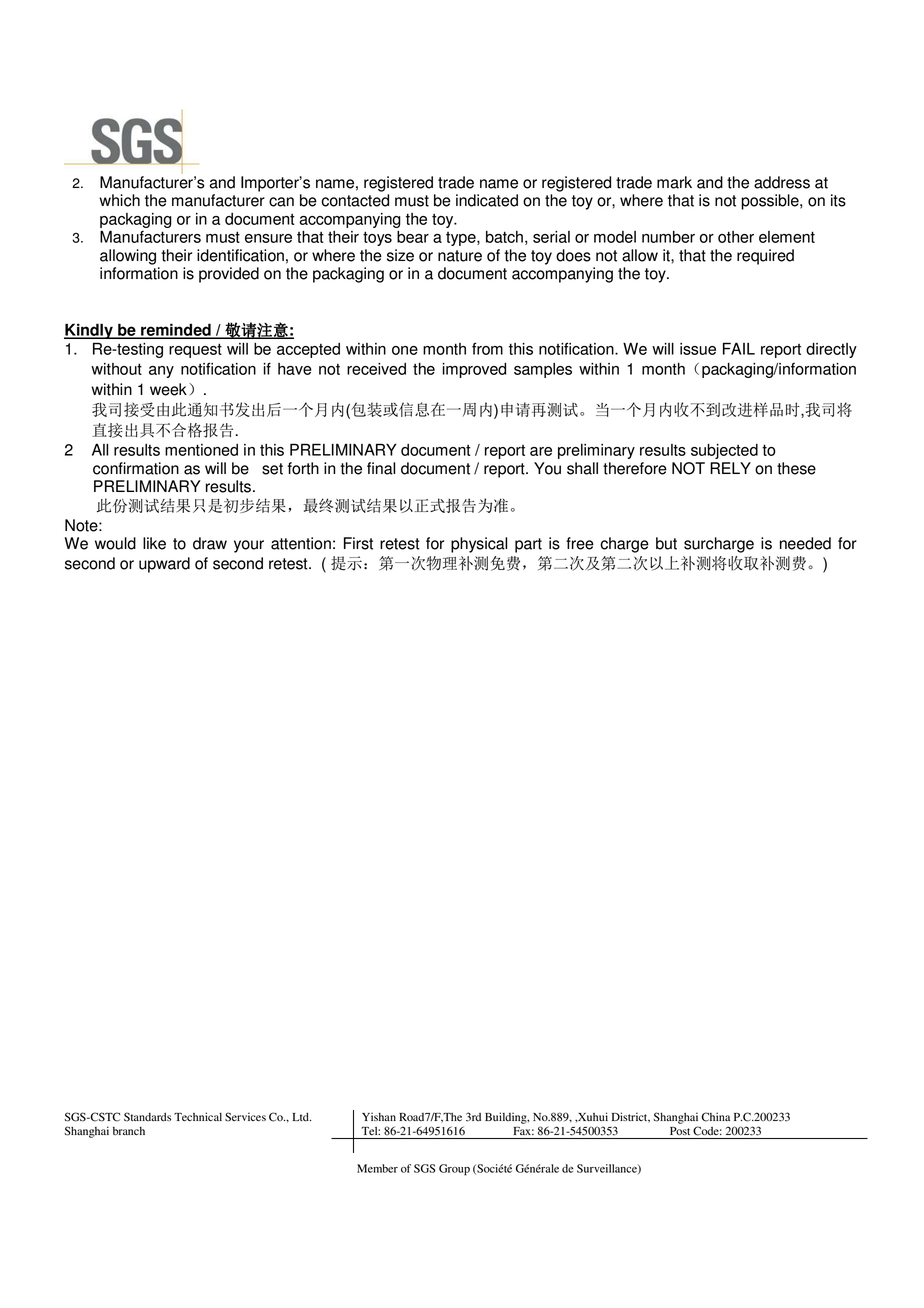 The image size is (924, 1308). I want to click on Group, so click(454, 1170).
